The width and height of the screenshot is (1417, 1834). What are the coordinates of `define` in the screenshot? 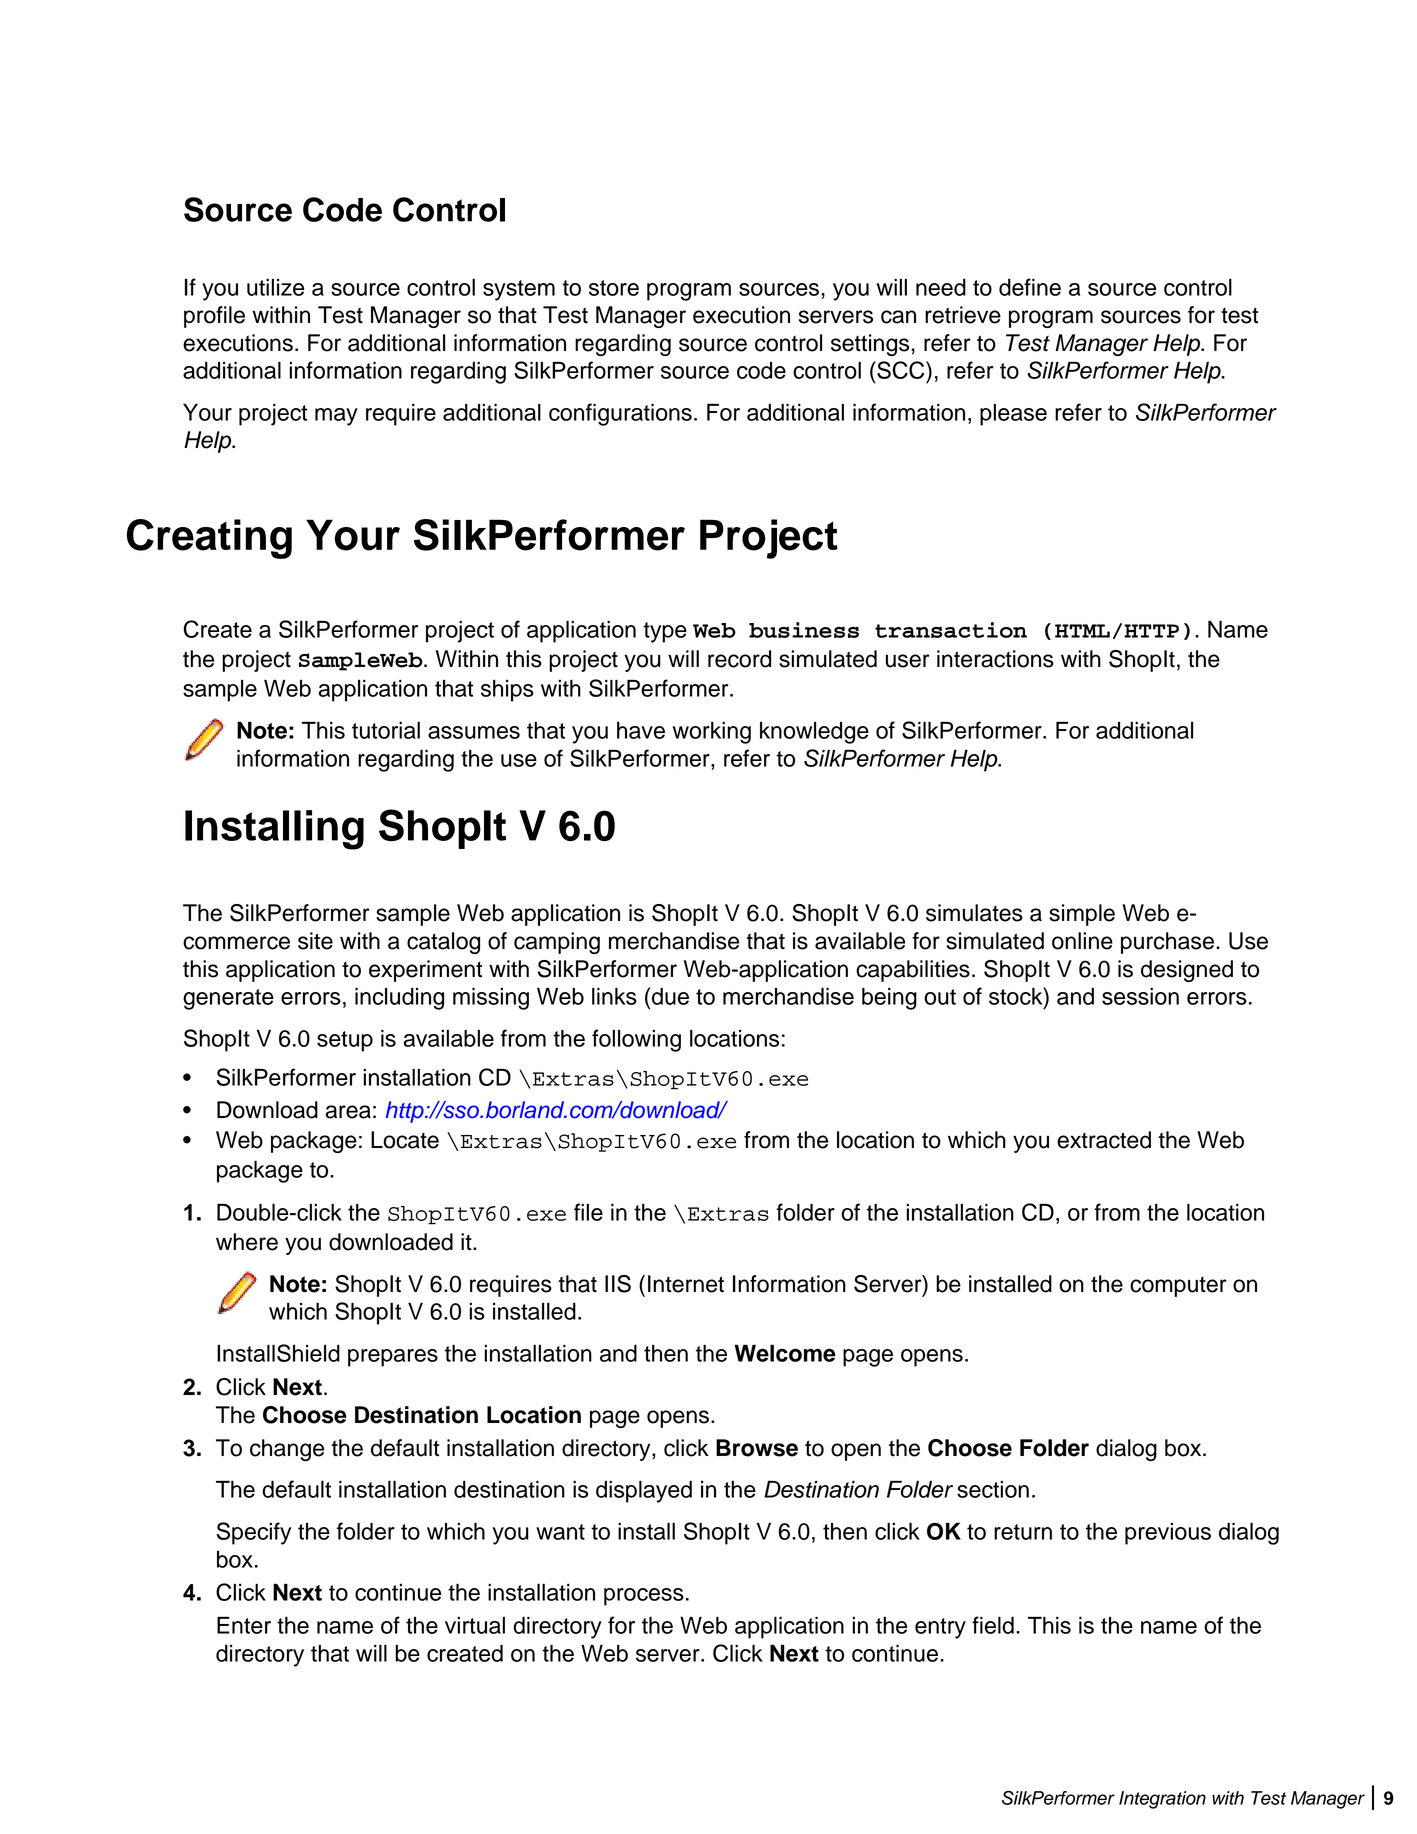 It's located at (1030, 287).
